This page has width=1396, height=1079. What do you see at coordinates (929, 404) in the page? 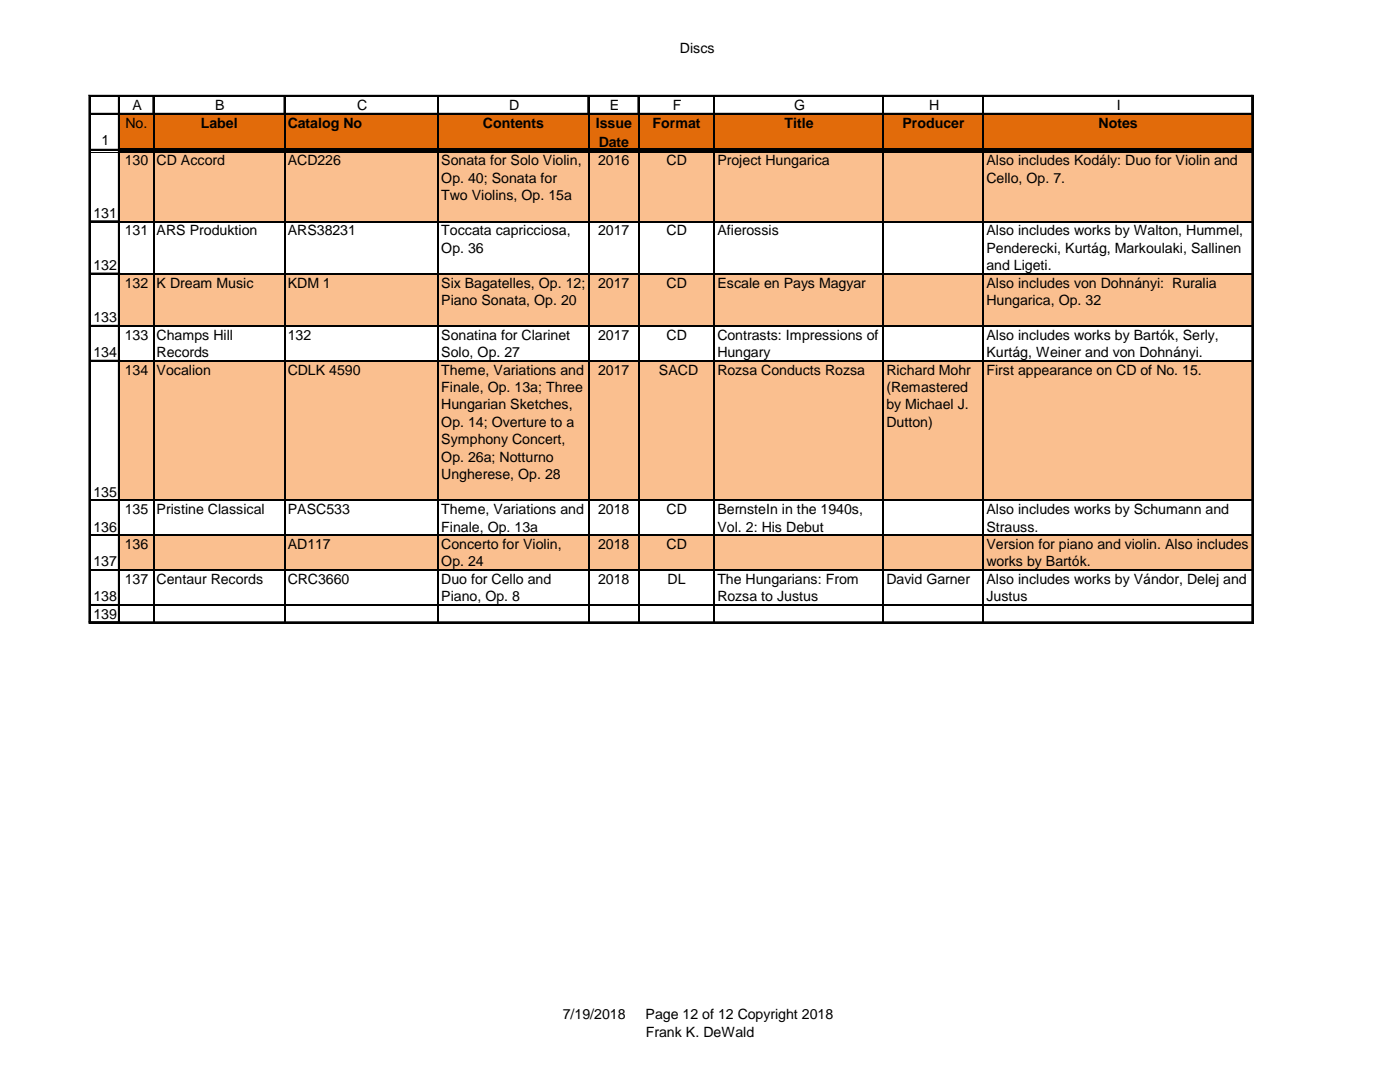
I see `Michael` at bounding box center [929, 404].
